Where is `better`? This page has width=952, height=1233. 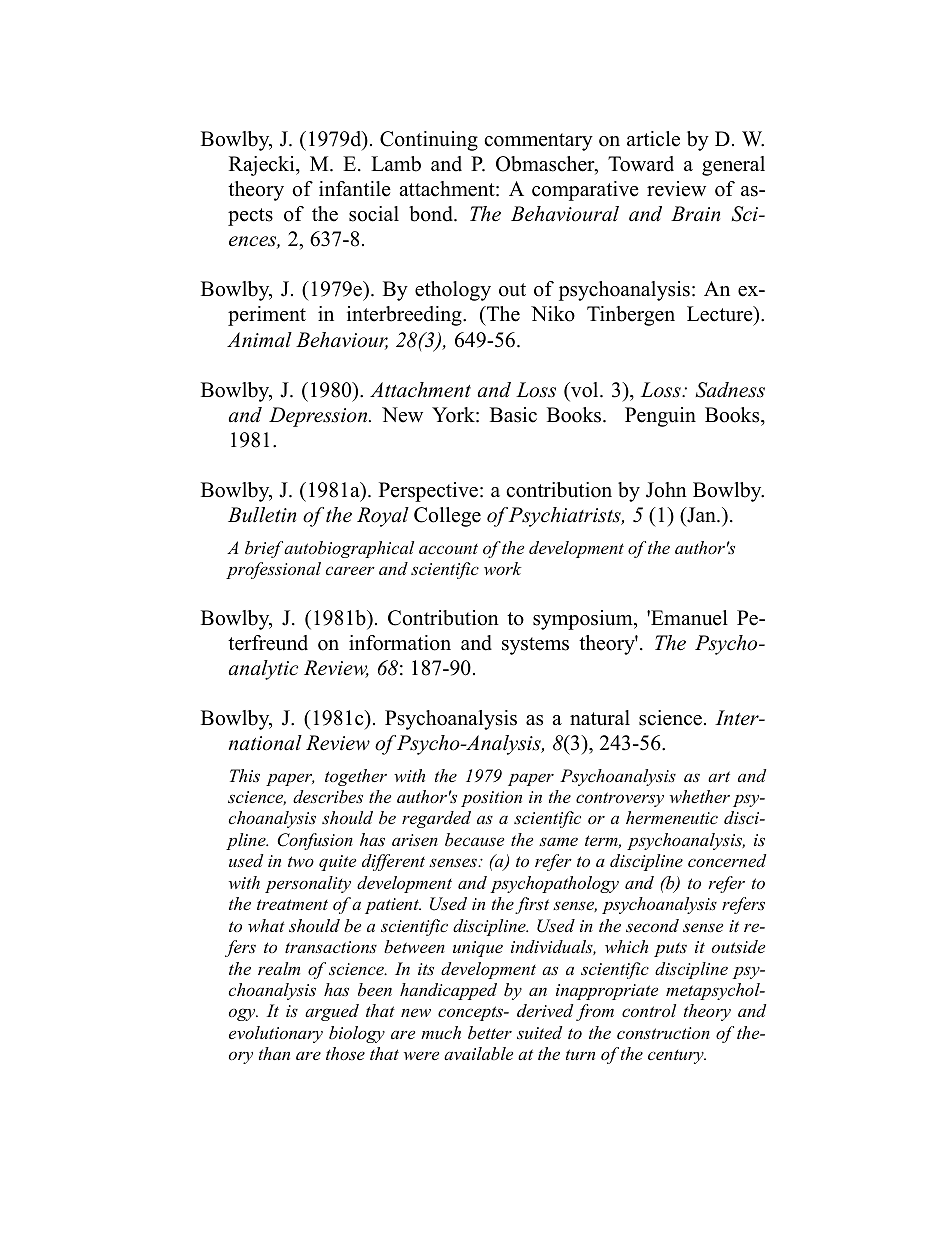
better is located at coordinates (490, 1032).
